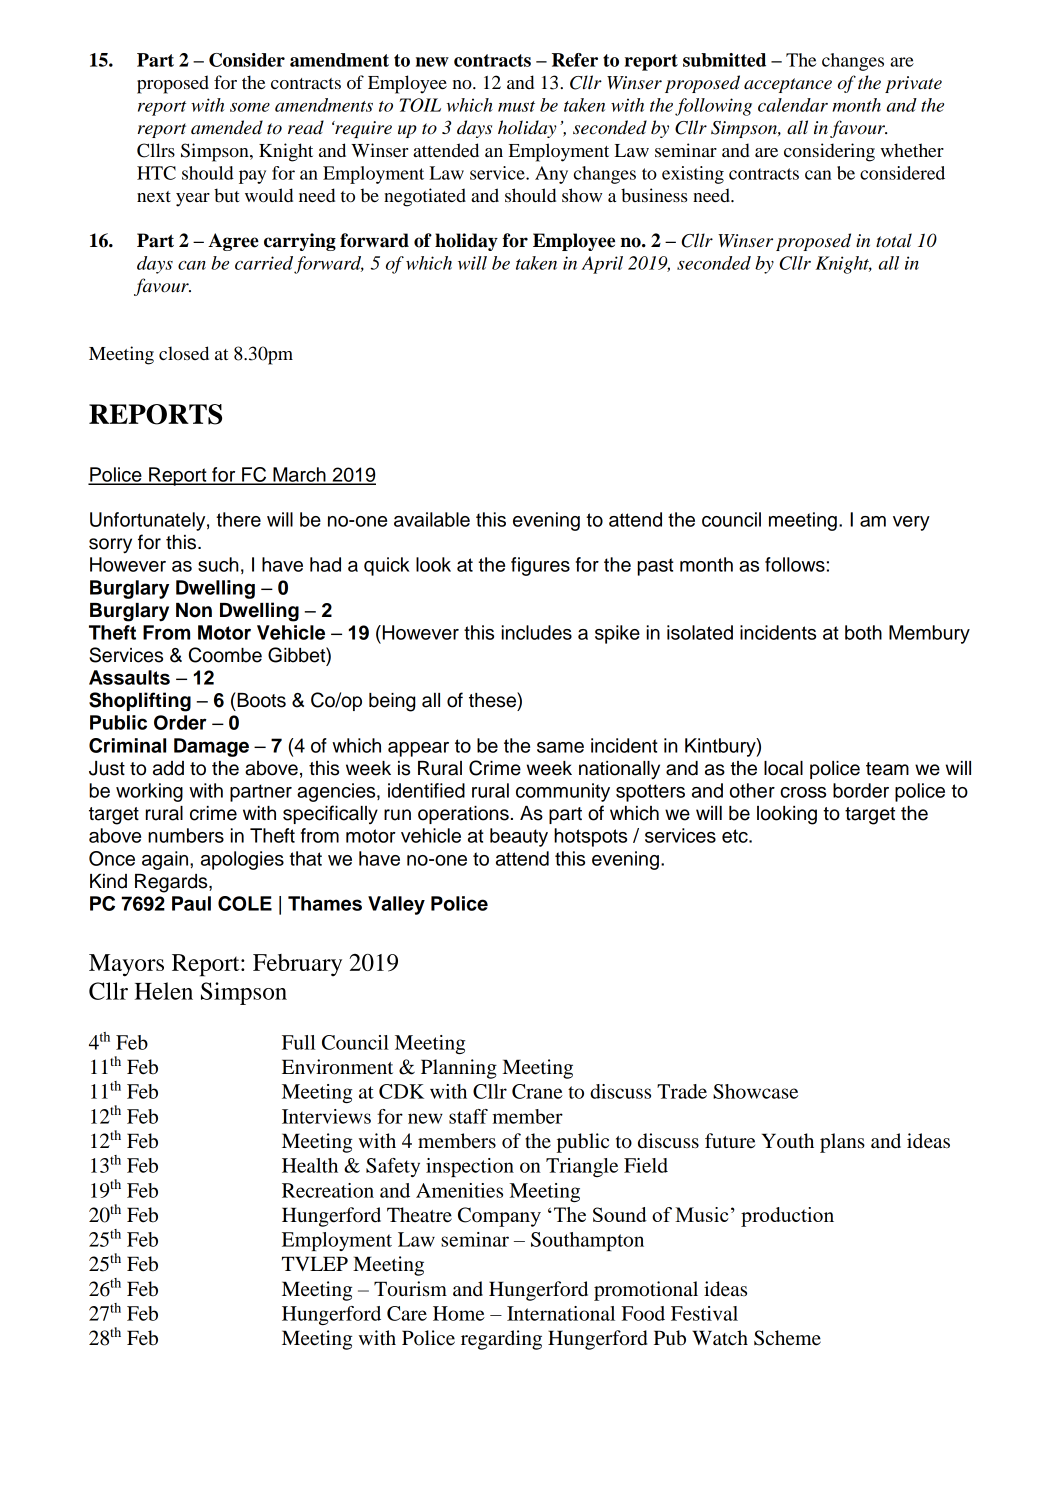 The width and height of the screenshot is (1063, 1503). What do you see at coordinates (432, 519) in the screenshot?
I see `available` at bounding box center [432, 519].
